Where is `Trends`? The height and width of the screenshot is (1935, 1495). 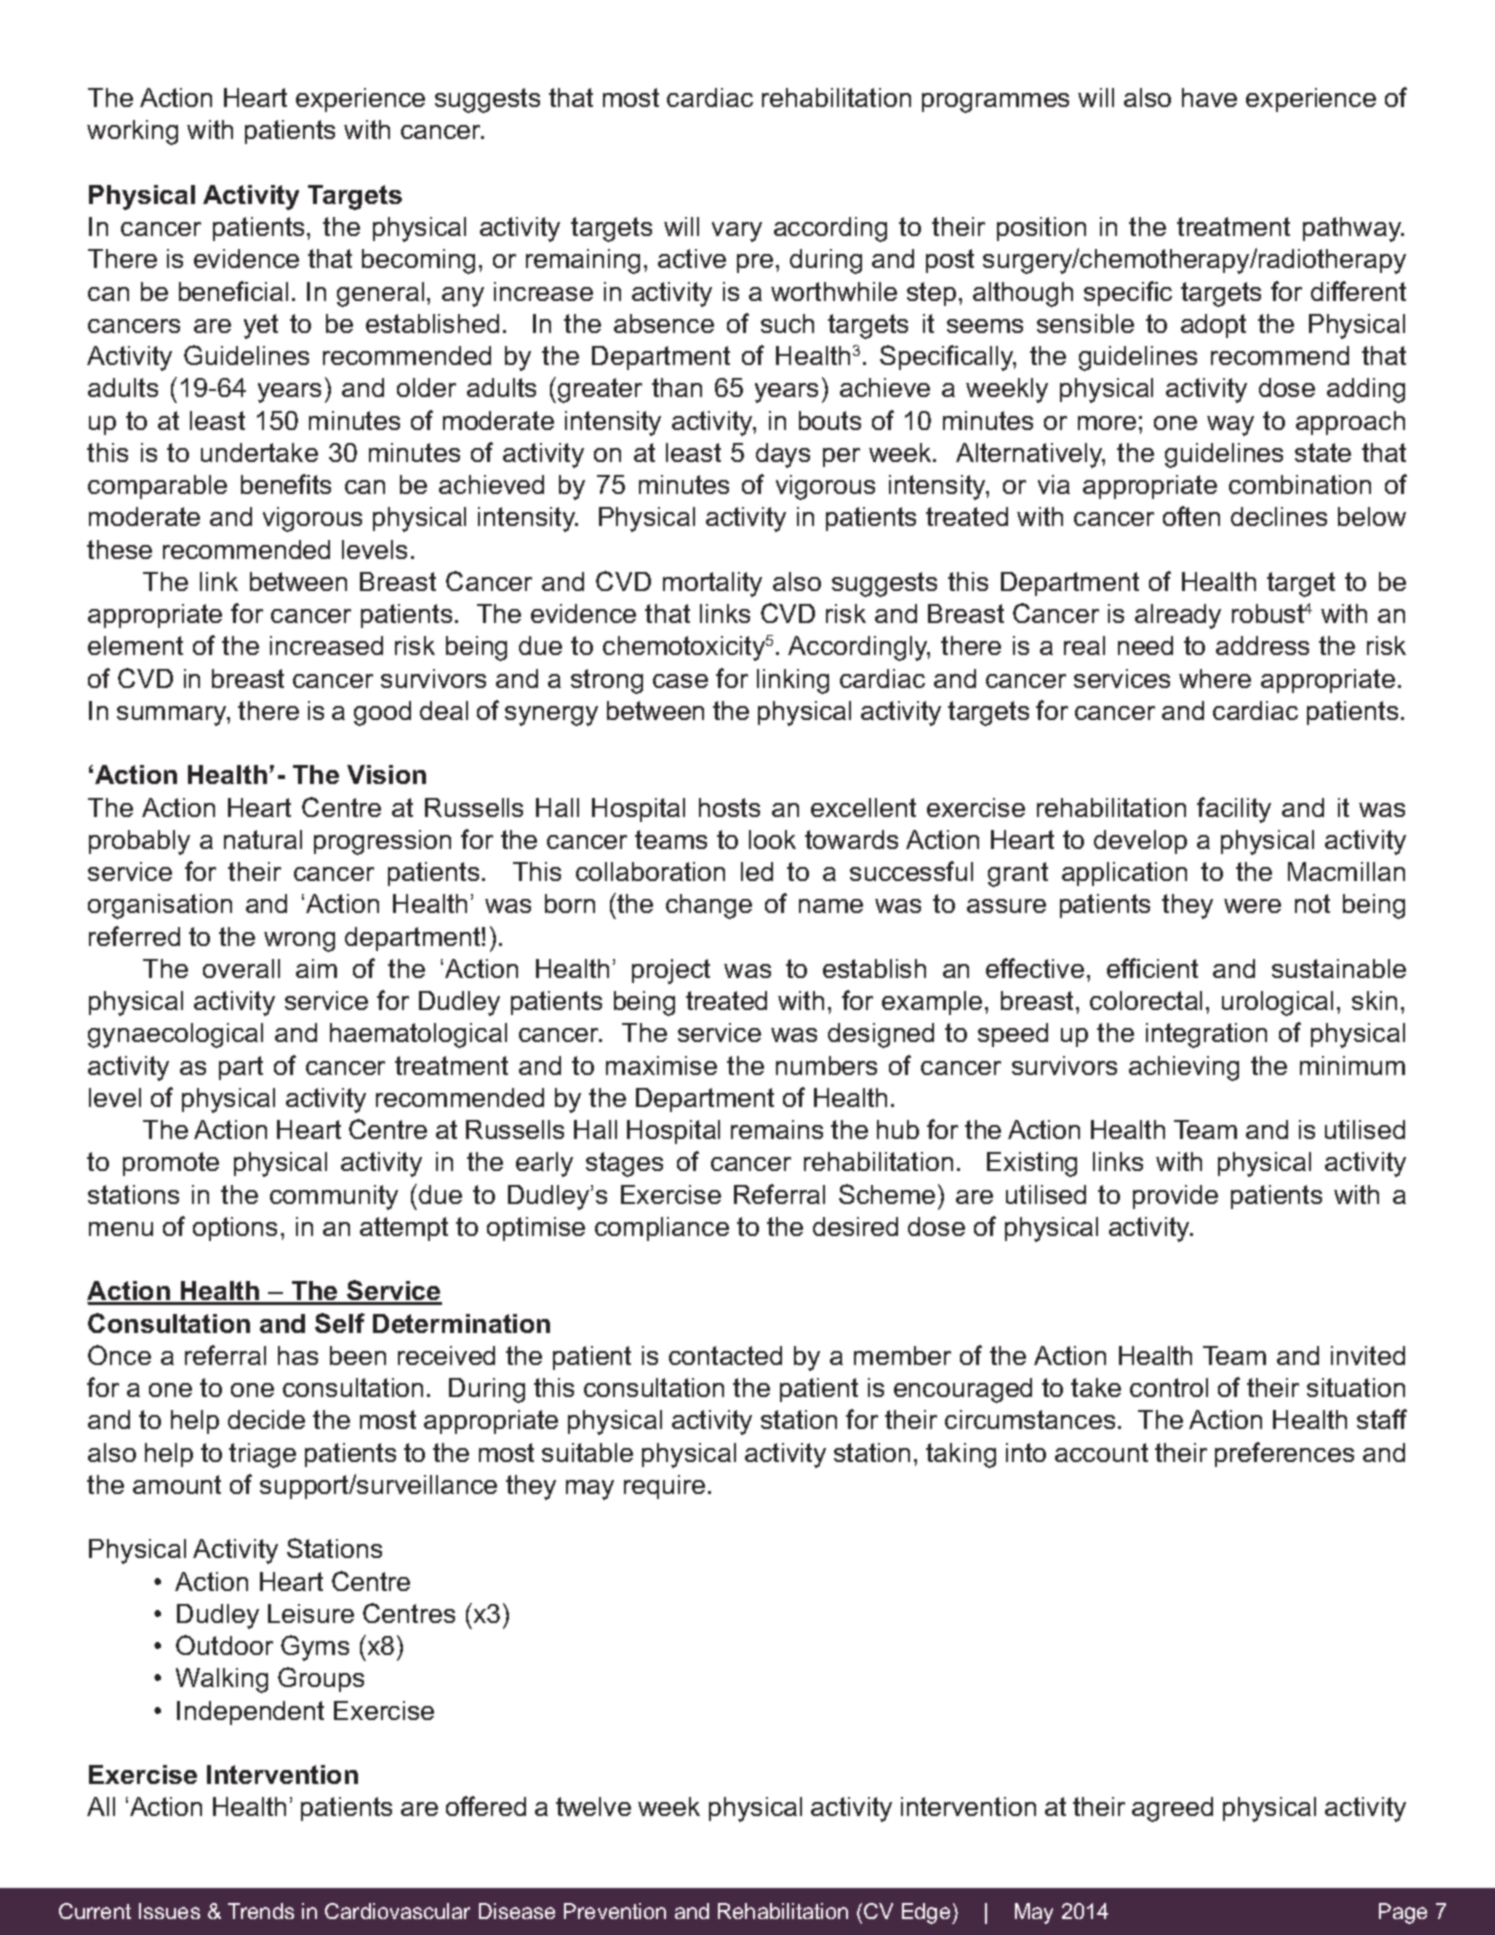 Trends is located at coordinates (261, 1911).
